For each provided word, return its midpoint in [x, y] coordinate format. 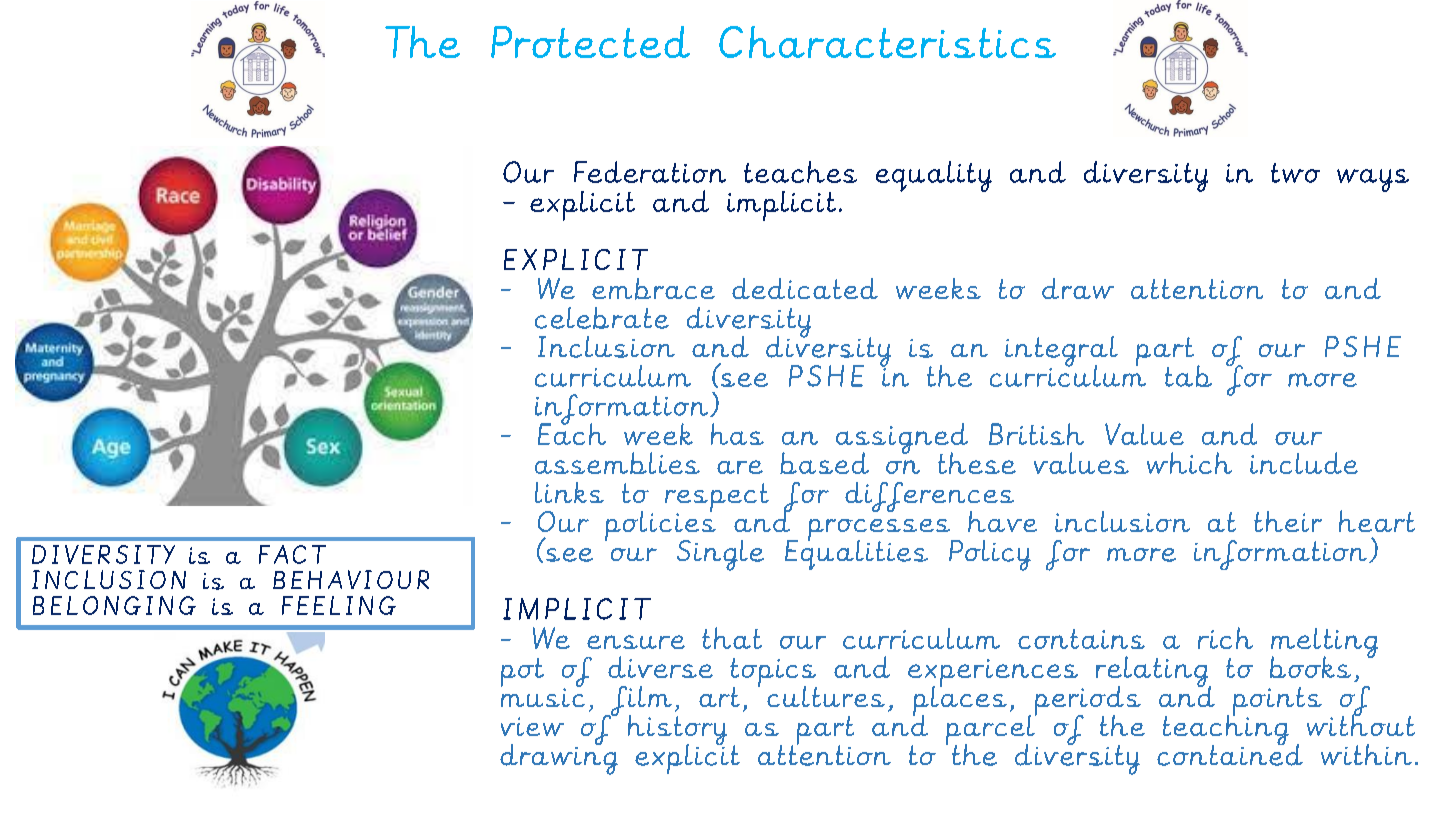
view [532, 726]
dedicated [805, 288]
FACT [292, 554]
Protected [590, 42]
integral [1061, 352]
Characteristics [887, 42]
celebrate [602, 318]
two [1295, 173]
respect [717, 499]
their [1288, 521]
